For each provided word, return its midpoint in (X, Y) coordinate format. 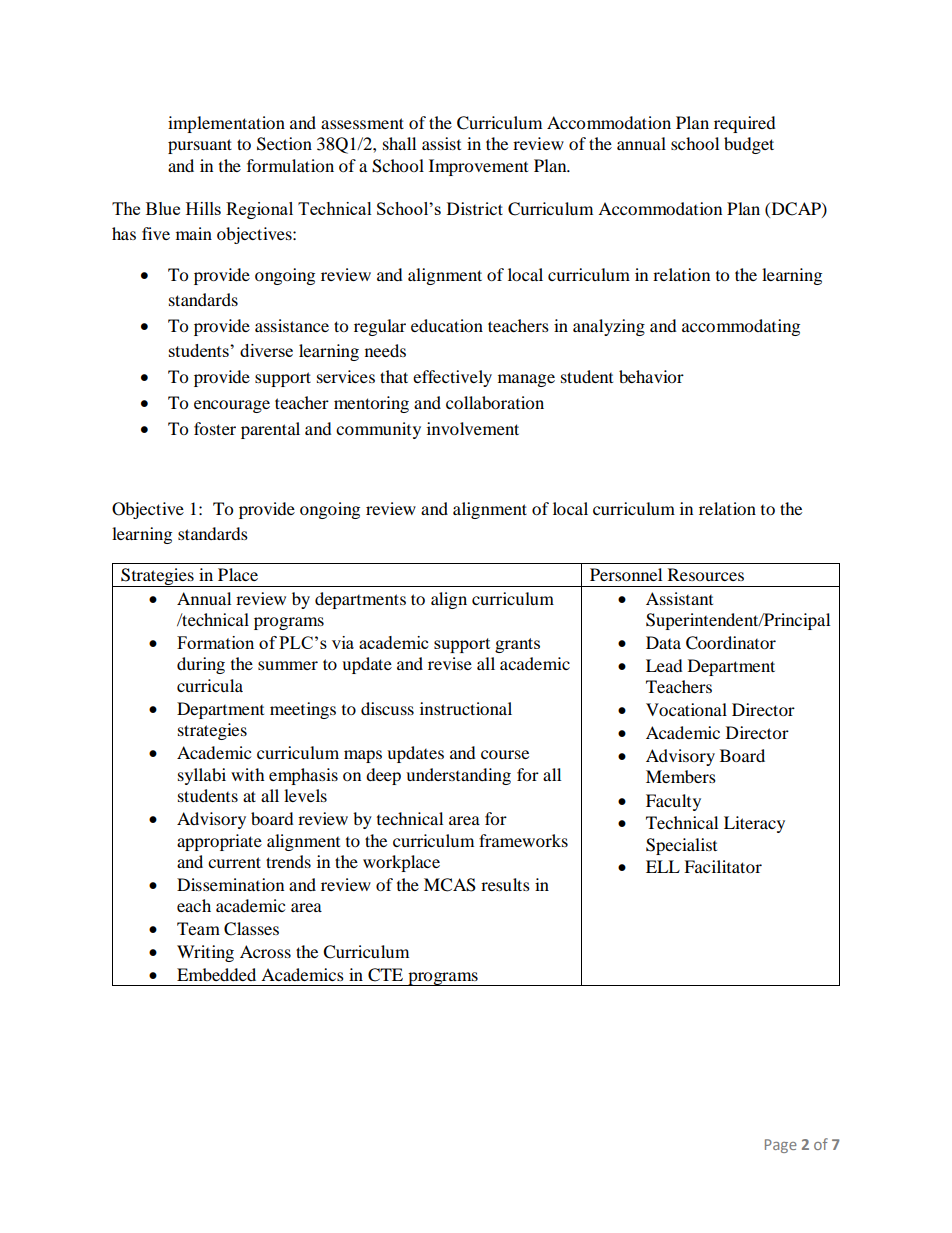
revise (450, 663)
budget (749, 145)
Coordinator (731, 643)
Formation (215, 642)
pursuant (200, 146)
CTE (385, 975)
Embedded (216, 974)
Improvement (478, 167)
